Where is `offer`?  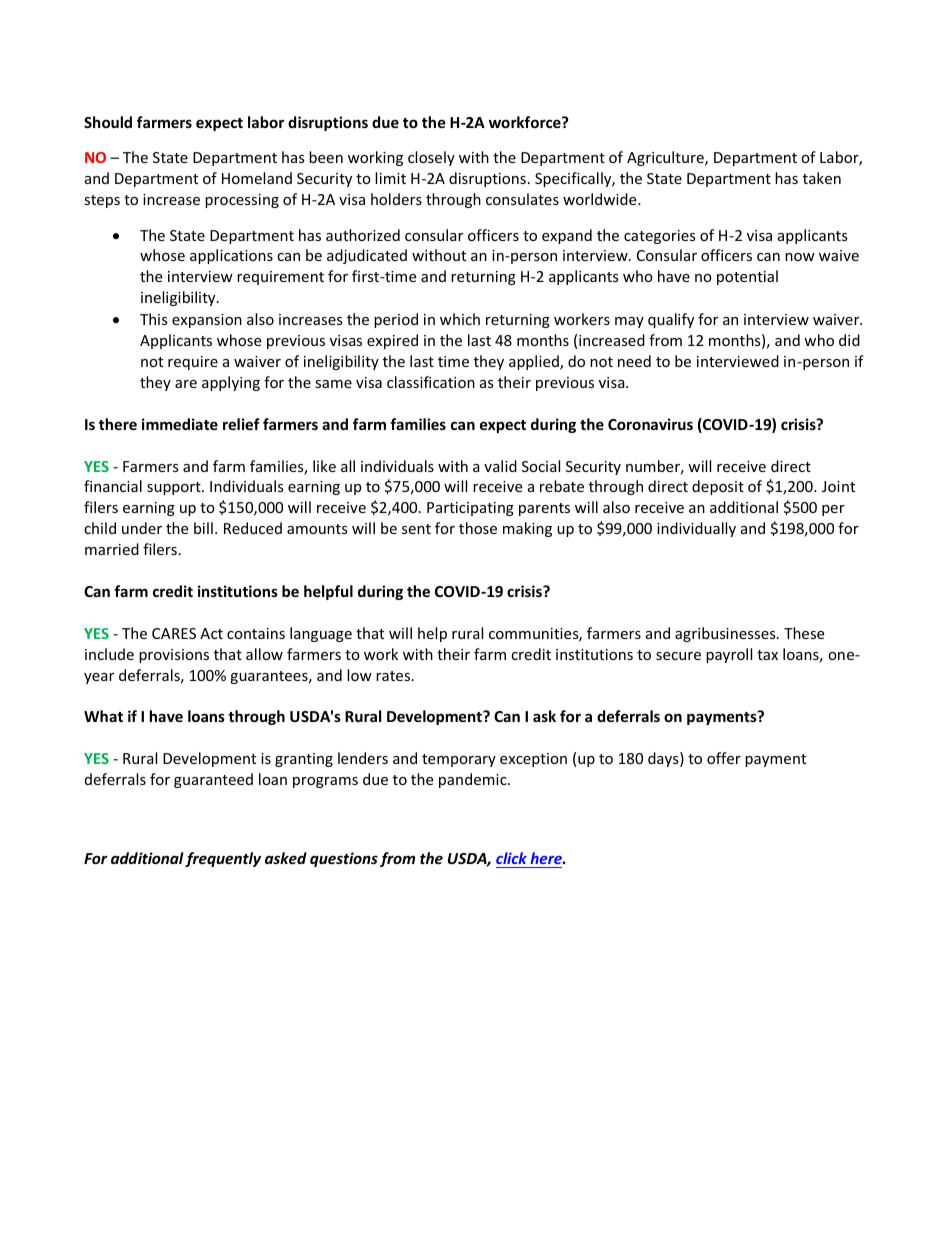
offer is located at coordinates (724, 758).
